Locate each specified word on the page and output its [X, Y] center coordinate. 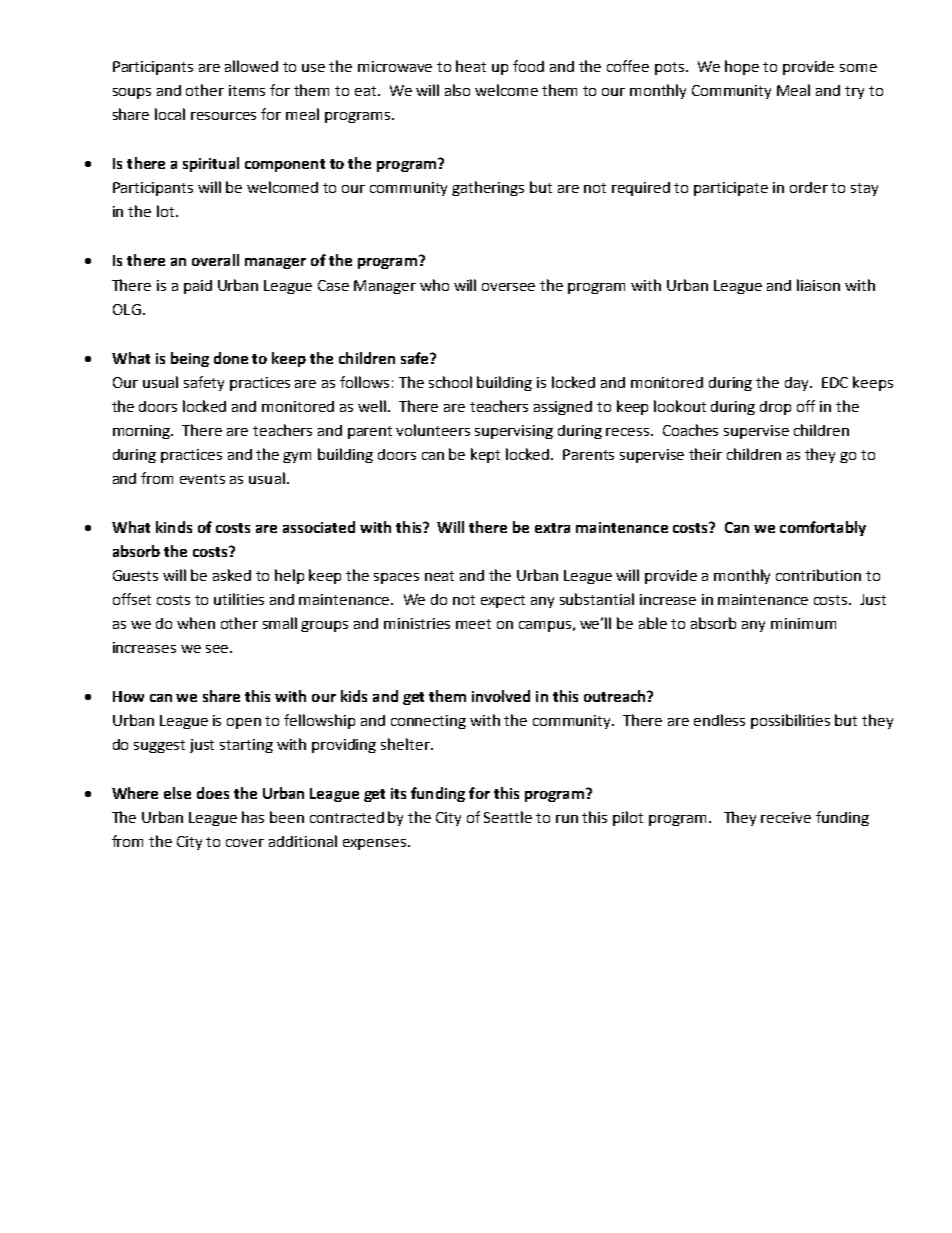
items [247, 90]
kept [485, 455]
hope [742, 67]
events [202, 479]
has [253, 817]
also [457, 90]
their [705, 454]
